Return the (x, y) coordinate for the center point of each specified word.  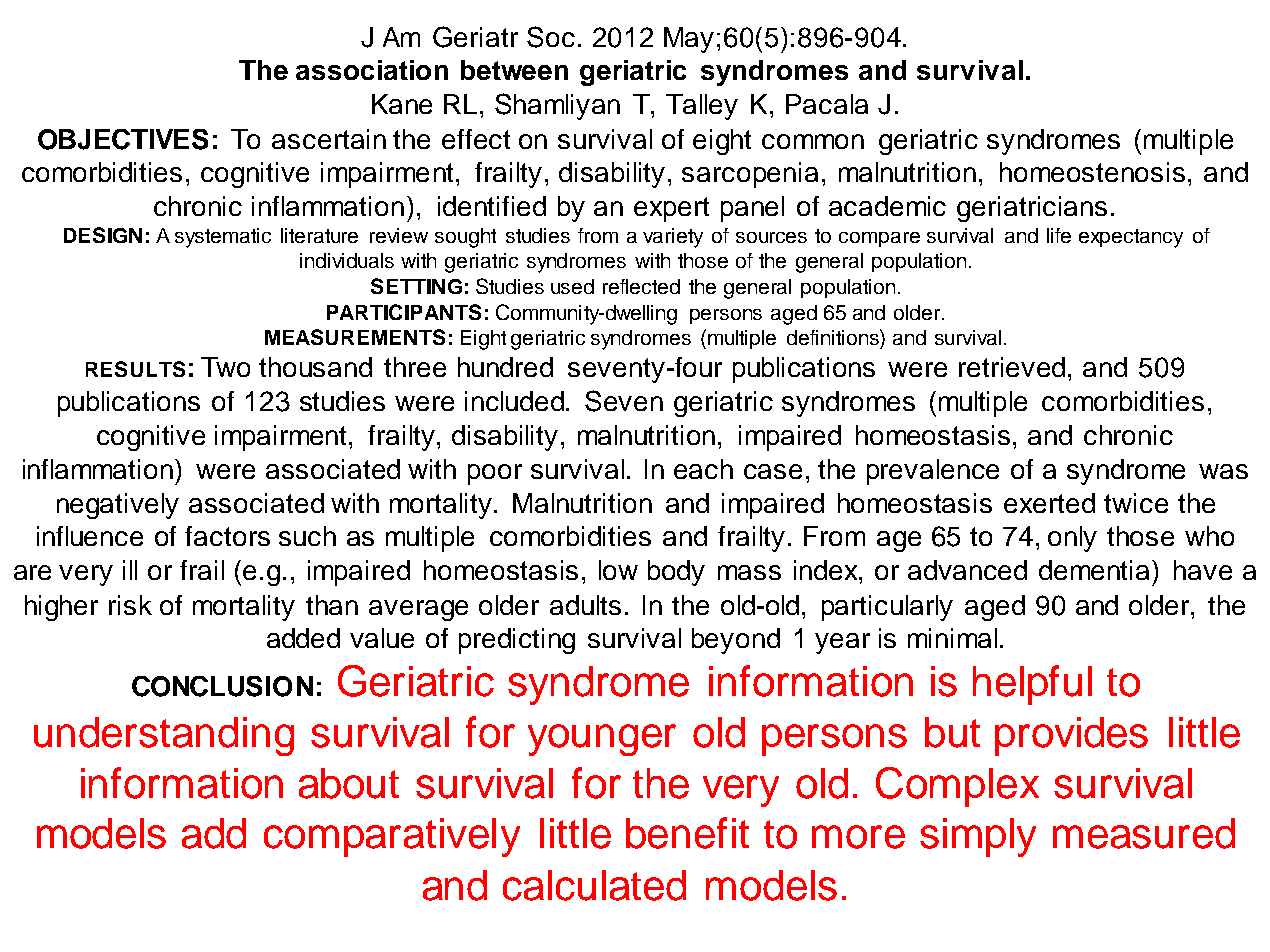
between (514, 70)
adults (585, 605)
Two (225, 367)
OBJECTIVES (123, 139)
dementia (1096, 570)
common (813, 141)
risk (130, 605)
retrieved (1014, 367)
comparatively (392, 837)
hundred (505, 367)
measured (1144, 833)
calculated (594, 885)
